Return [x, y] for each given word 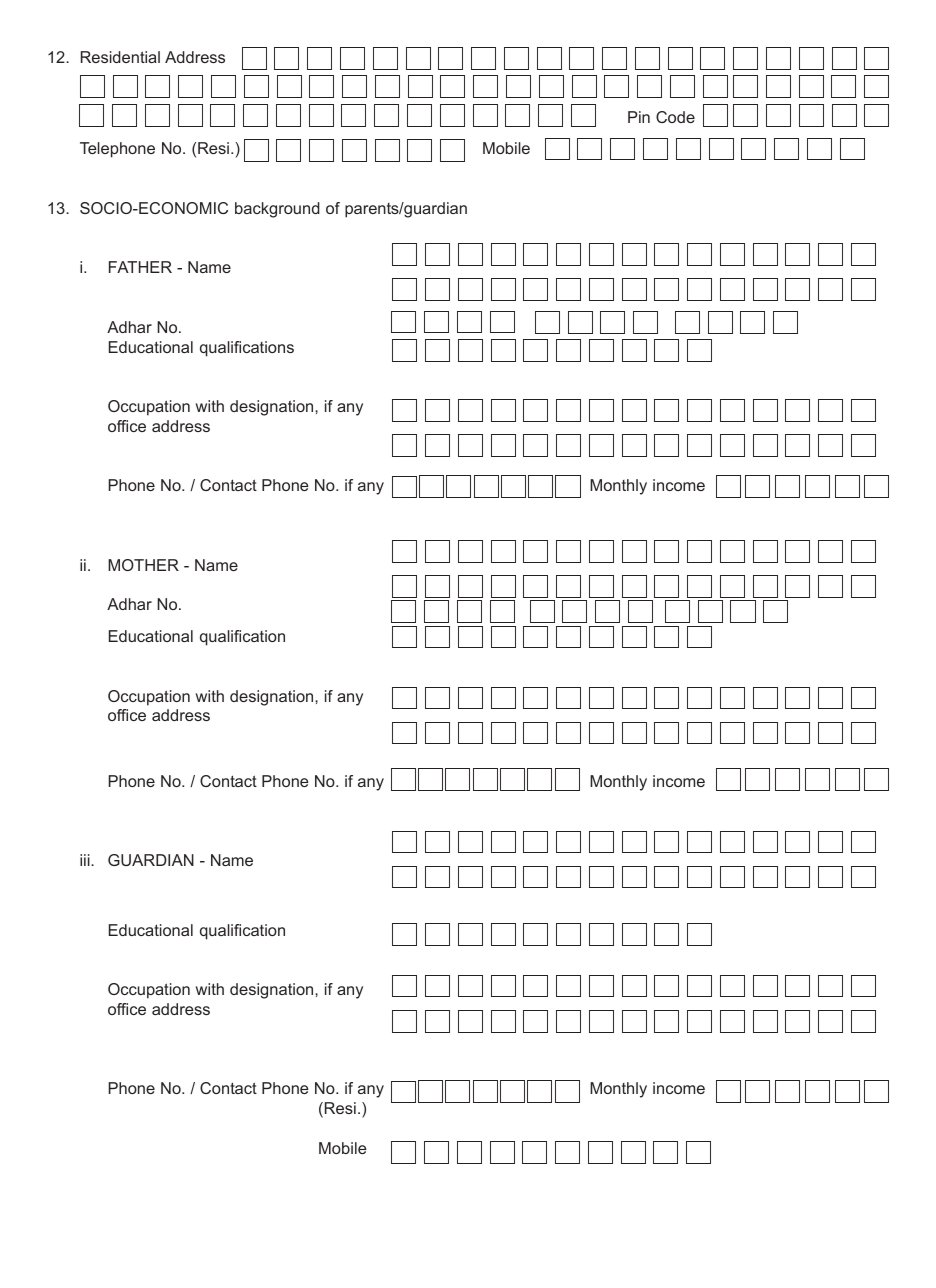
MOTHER [143, 565]
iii [86, 860]
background [277, 210]
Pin [639, 117]
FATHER [140, 267]
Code [675, 117]
